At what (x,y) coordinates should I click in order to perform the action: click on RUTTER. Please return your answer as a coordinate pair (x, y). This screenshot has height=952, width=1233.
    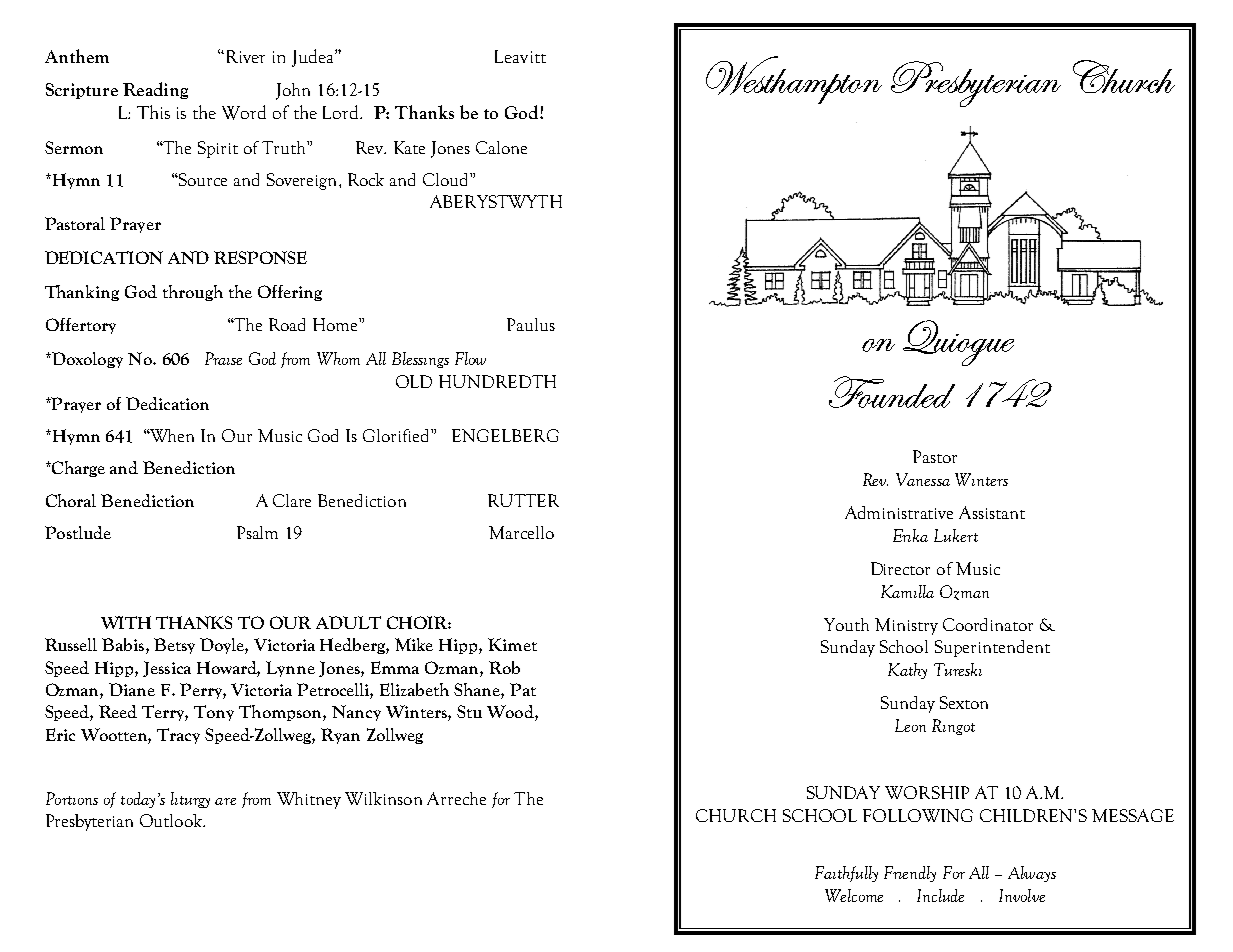
    Looking at the image, I should click on (523, 500).
